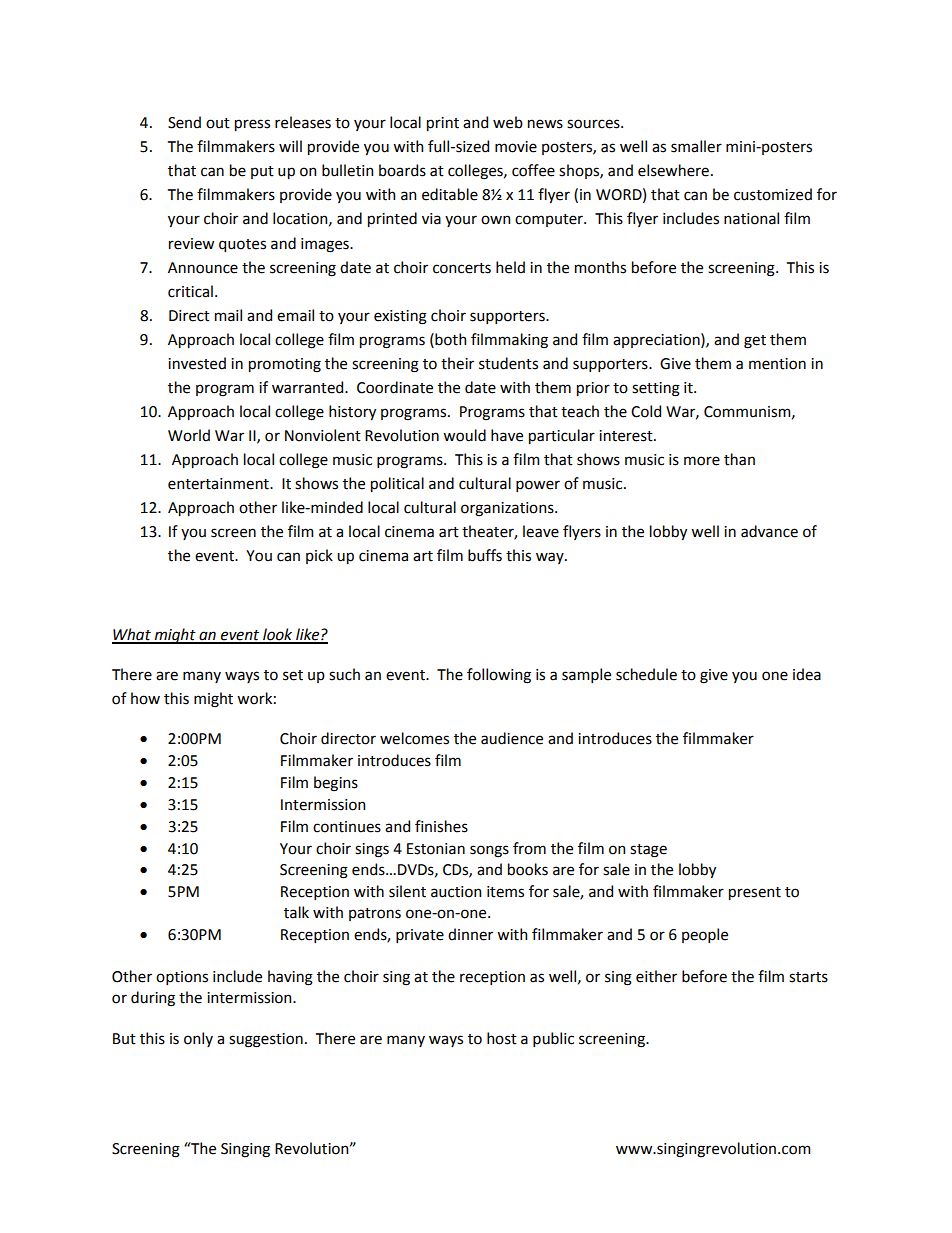 The width and height of the page is (952, 1233). I want to click on smaller, so click(696, 146).
